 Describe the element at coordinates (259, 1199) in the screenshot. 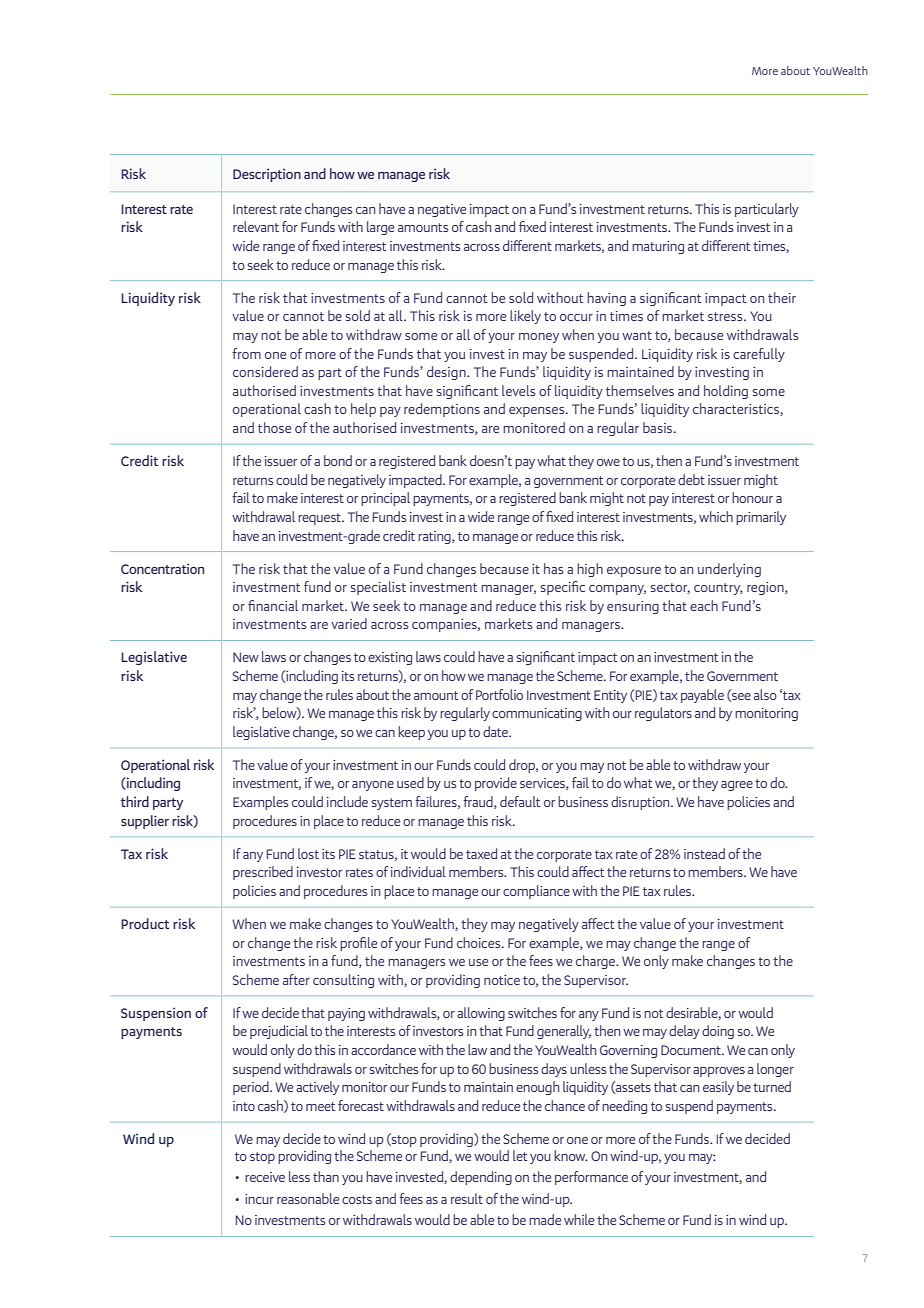

I see `incur` at that location.
